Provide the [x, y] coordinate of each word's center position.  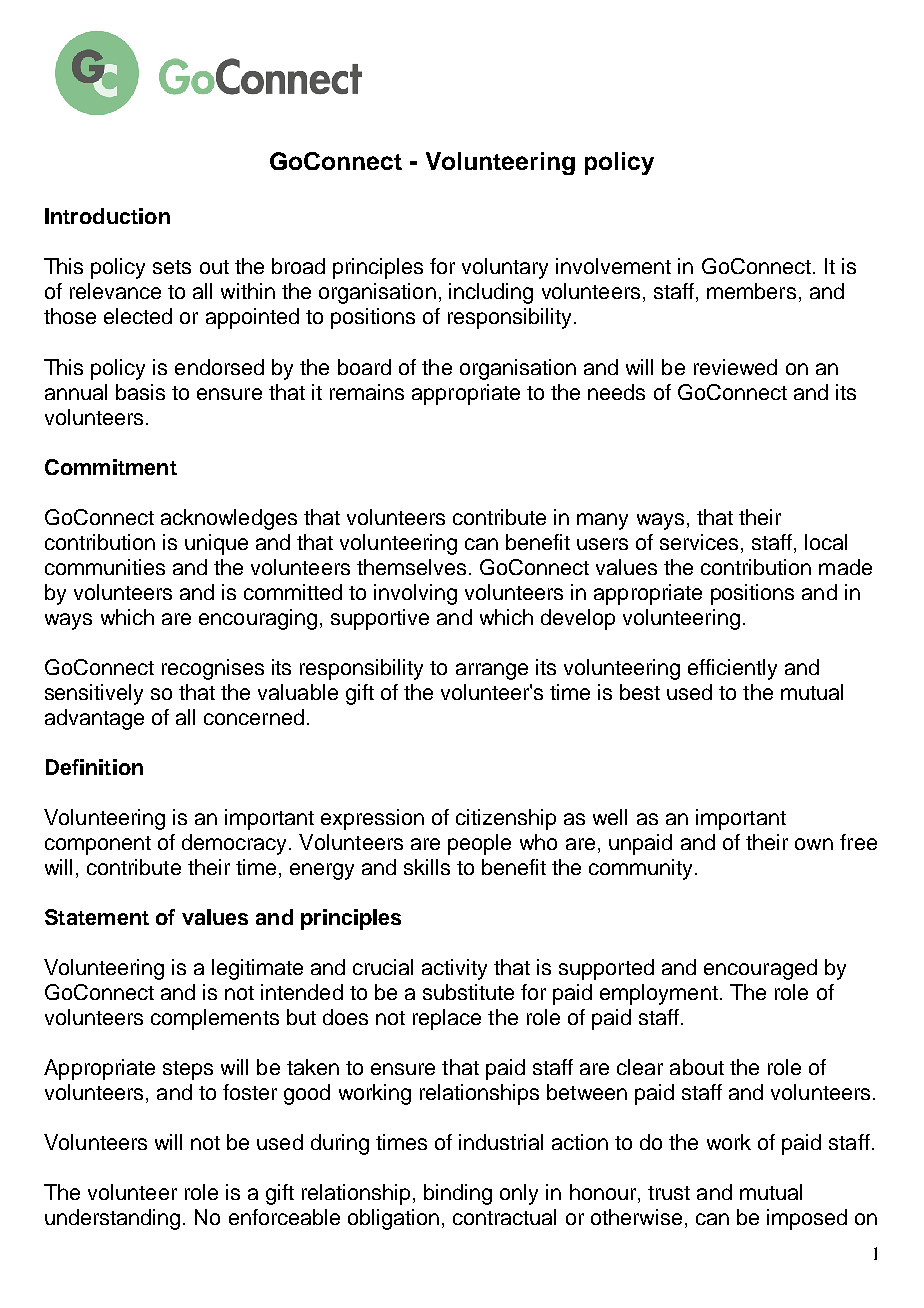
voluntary [505, 268]
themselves [411, 567]
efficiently [732, 669]
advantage [94, 719]
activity [454, 969]
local [826, 542]
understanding [112, 1219]
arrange [492, 671]
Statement [97, 917]
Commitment [111, 467]
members [751, 291]
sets [172, 267]
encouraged [760, 969]
